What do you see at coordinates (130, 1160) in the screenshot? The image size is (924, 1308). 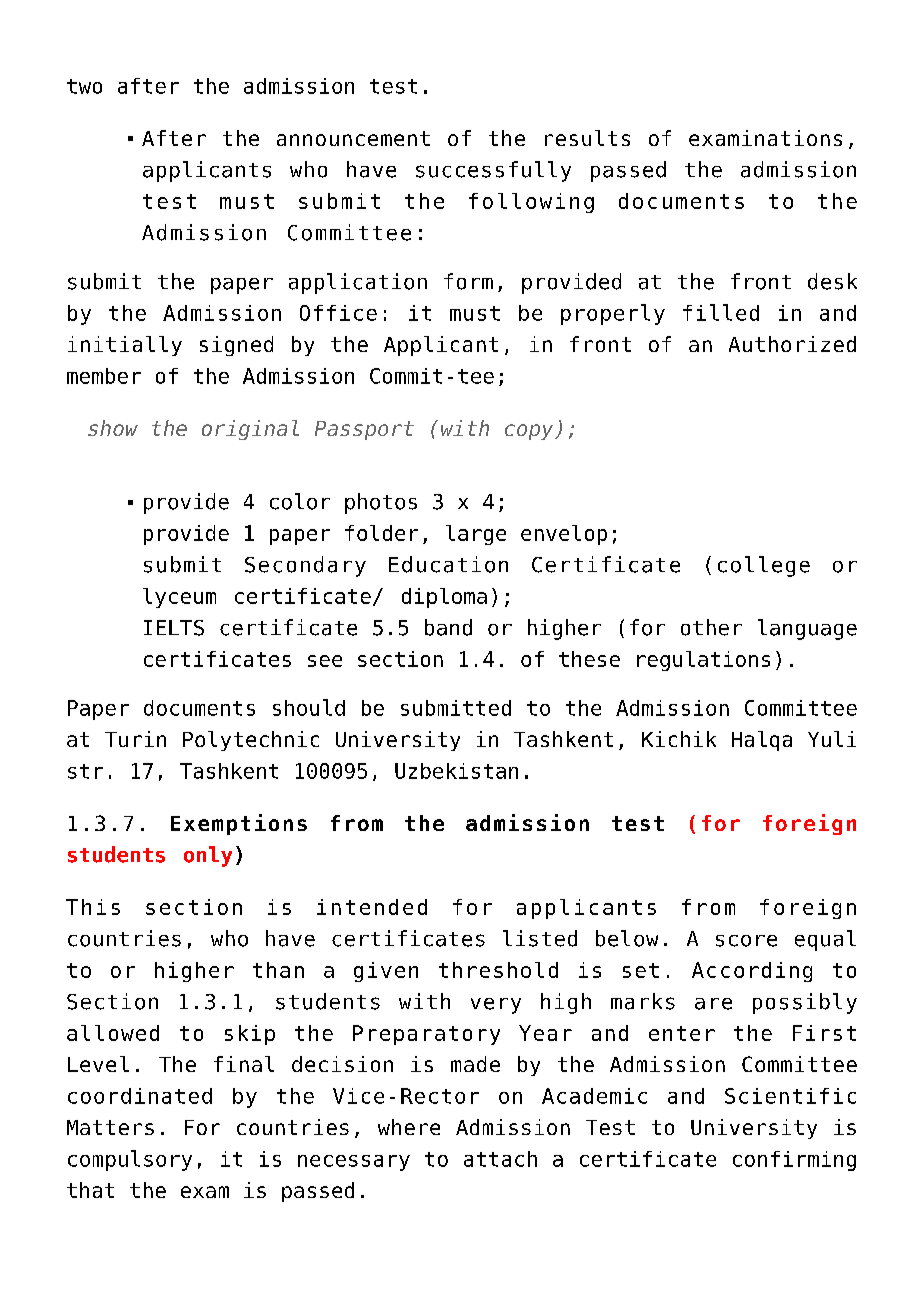 I see `compulsory` at bounding box center [130, 1160].
